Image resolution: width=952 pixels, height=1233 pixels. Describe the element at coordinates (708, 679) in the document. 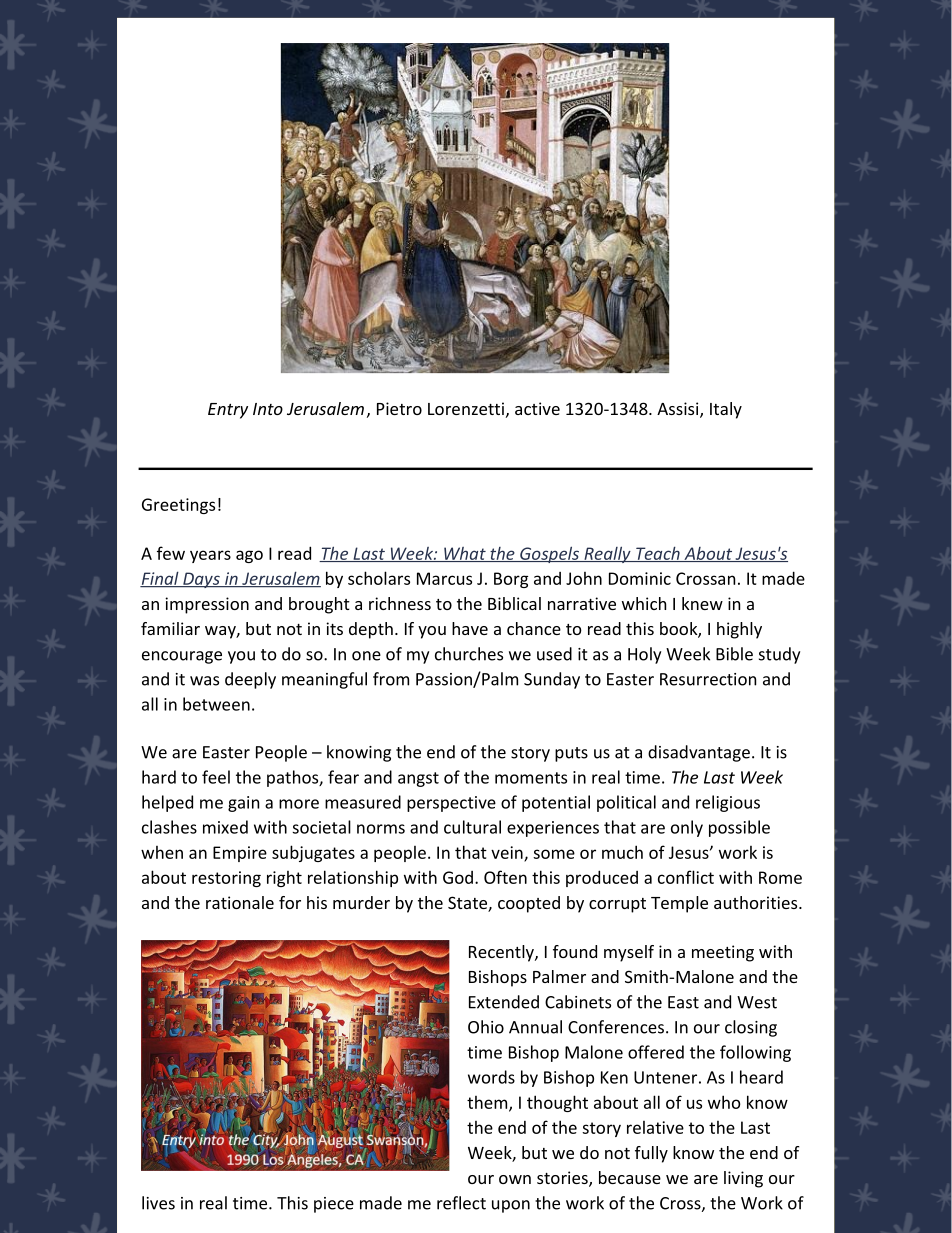

I see `Resurrection` at that location.
